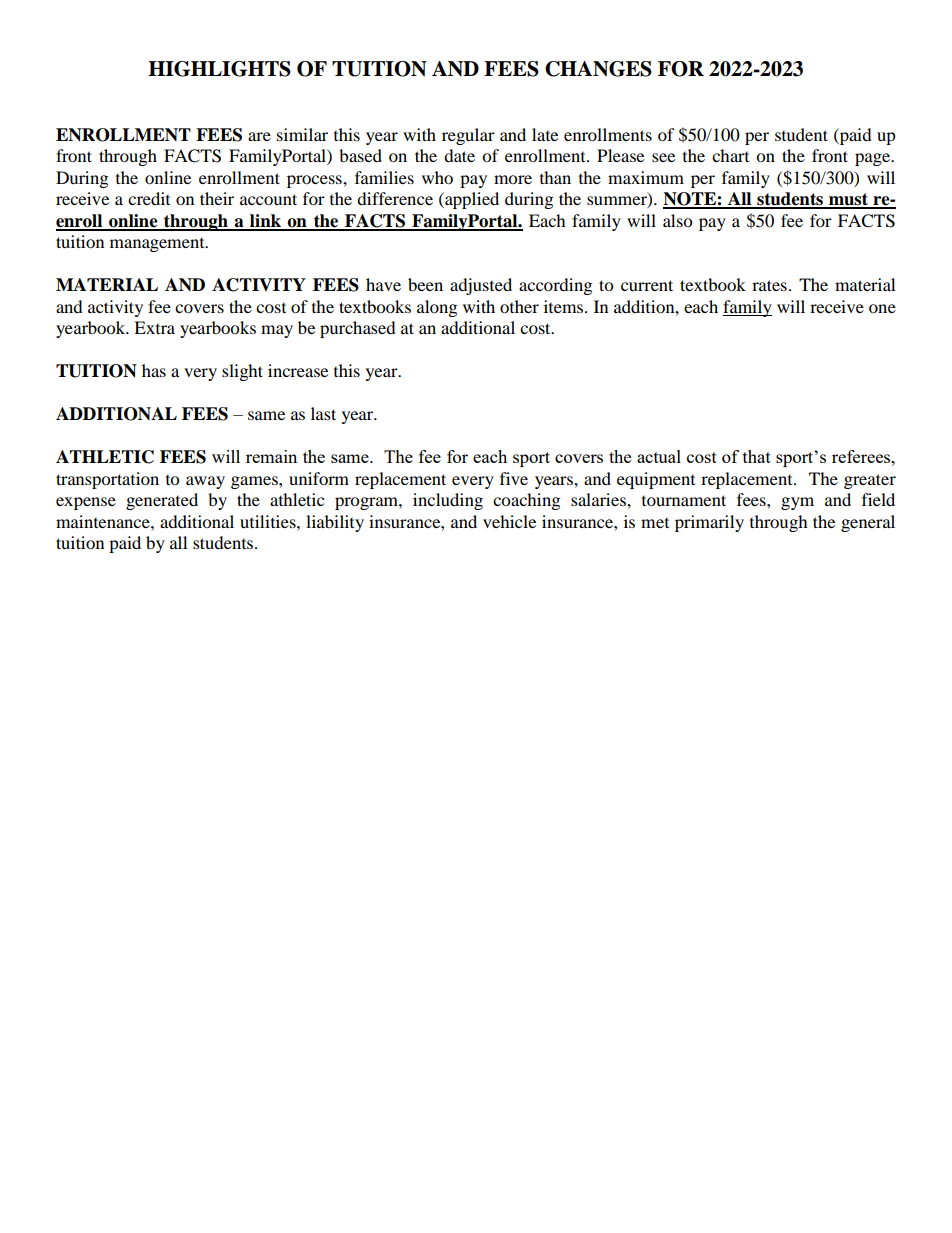 The image size is (952, 1233). Describe the element at coordinates (448, 501) in the page. I see `including` at that location.
